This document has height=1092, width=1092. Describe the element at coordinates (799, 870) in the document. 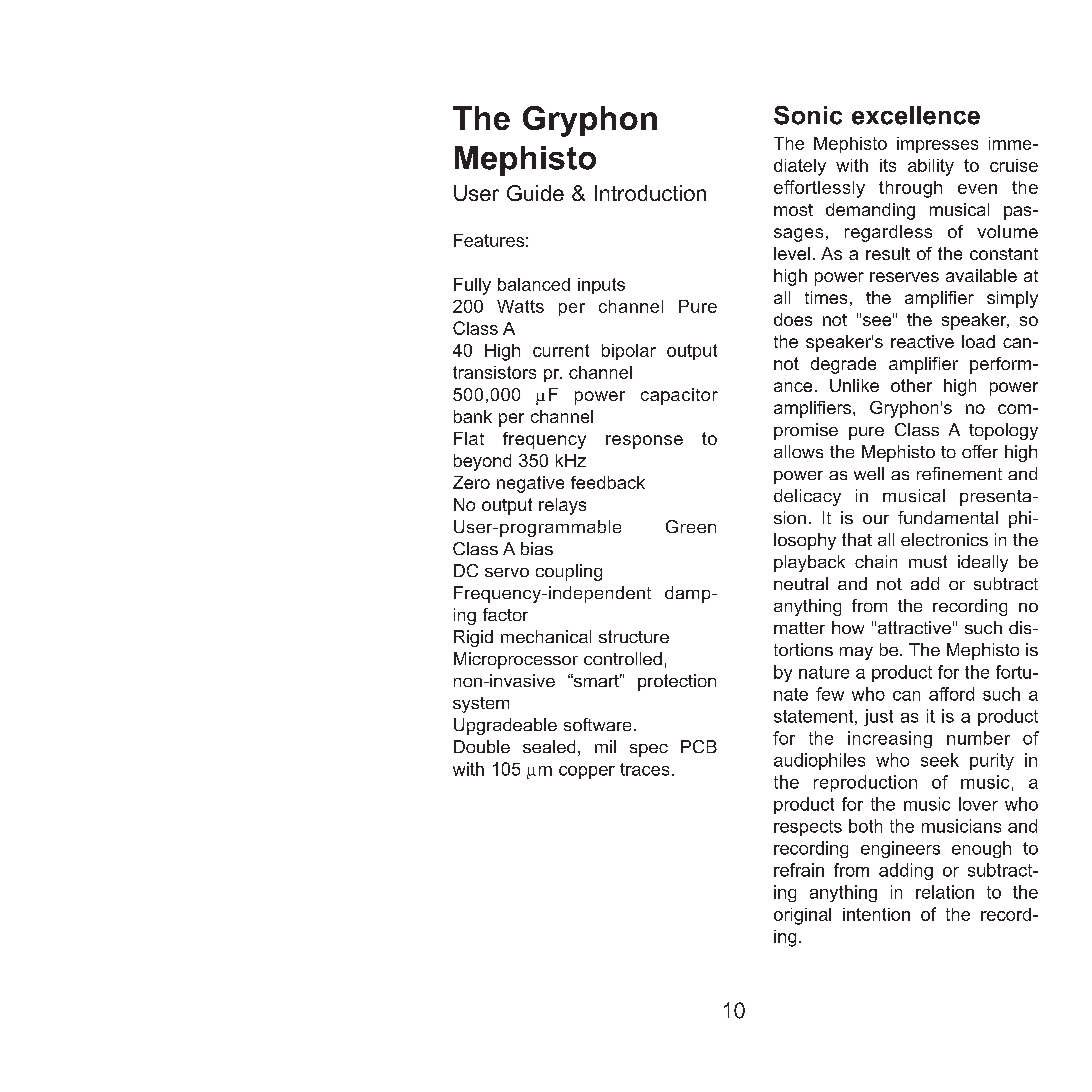

I see `refrain` at that location.
